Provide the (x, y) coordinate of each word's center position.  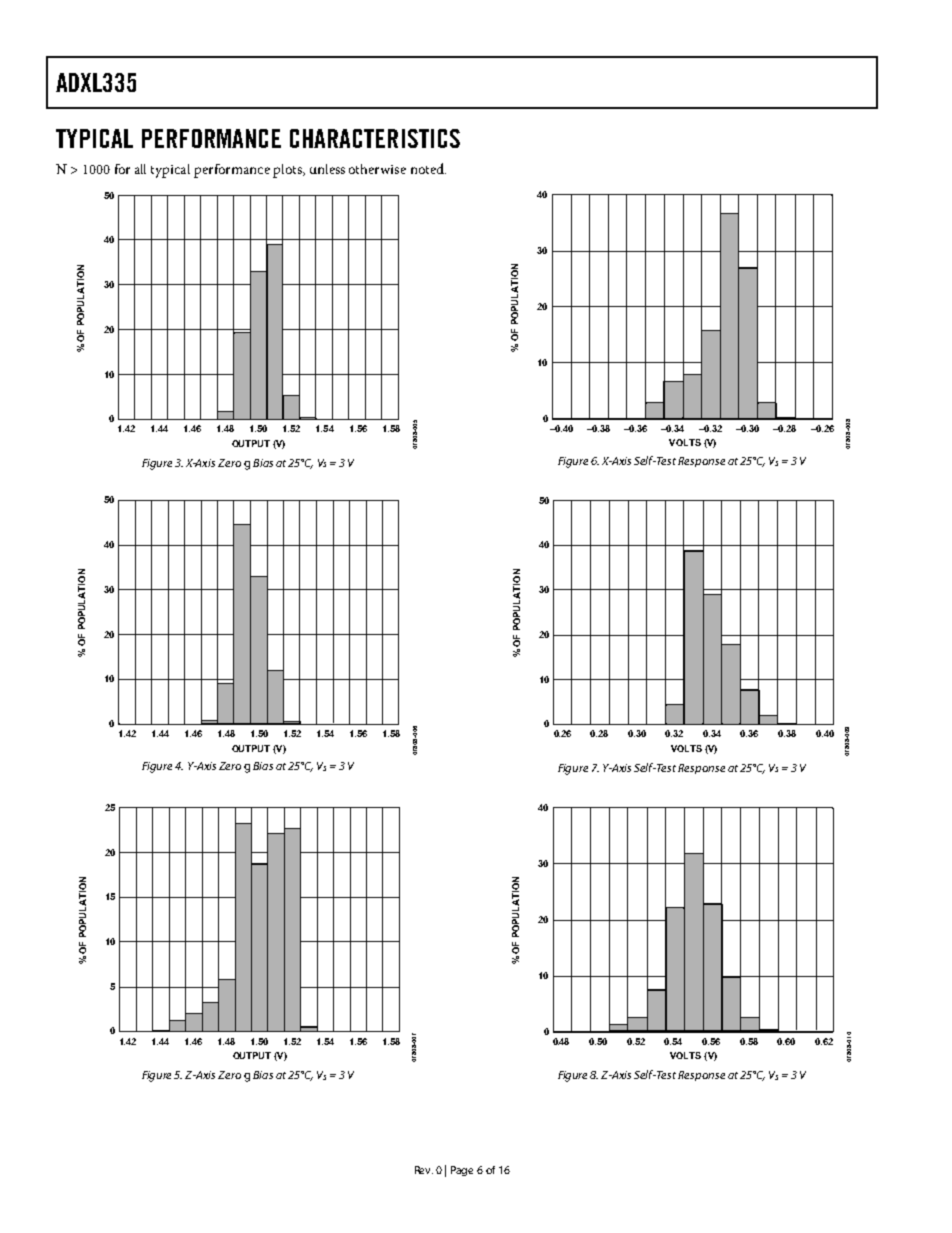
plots (288, 171)
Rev (424, 1170)
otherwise (377, 169)
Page (462, 1171)
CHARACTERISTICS (375, 138)
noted (428, 168)
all (140, 169)
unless (327, 169)
